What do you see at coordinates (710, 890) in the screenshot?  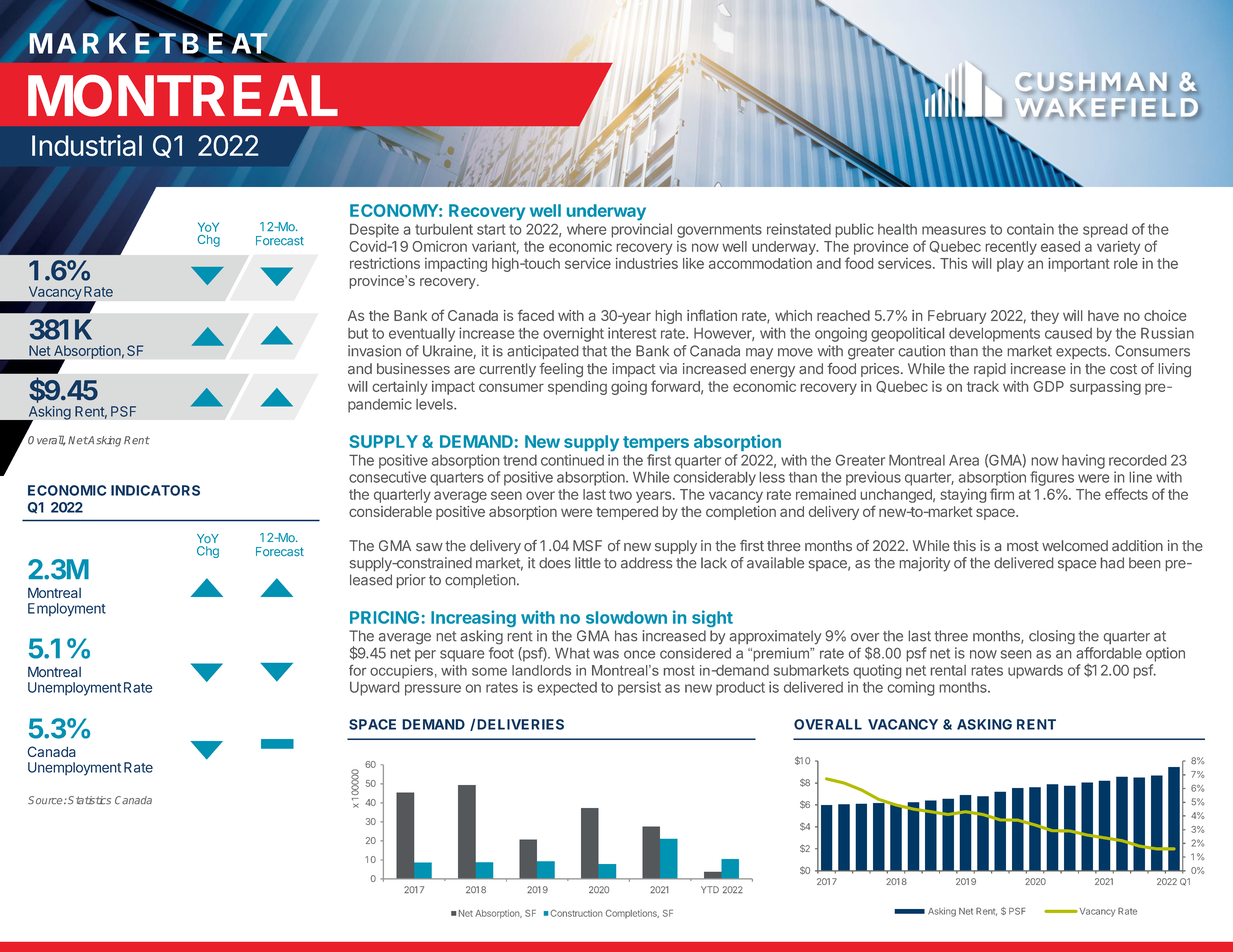 I see `YTD` at bounding box center [710, 890].
